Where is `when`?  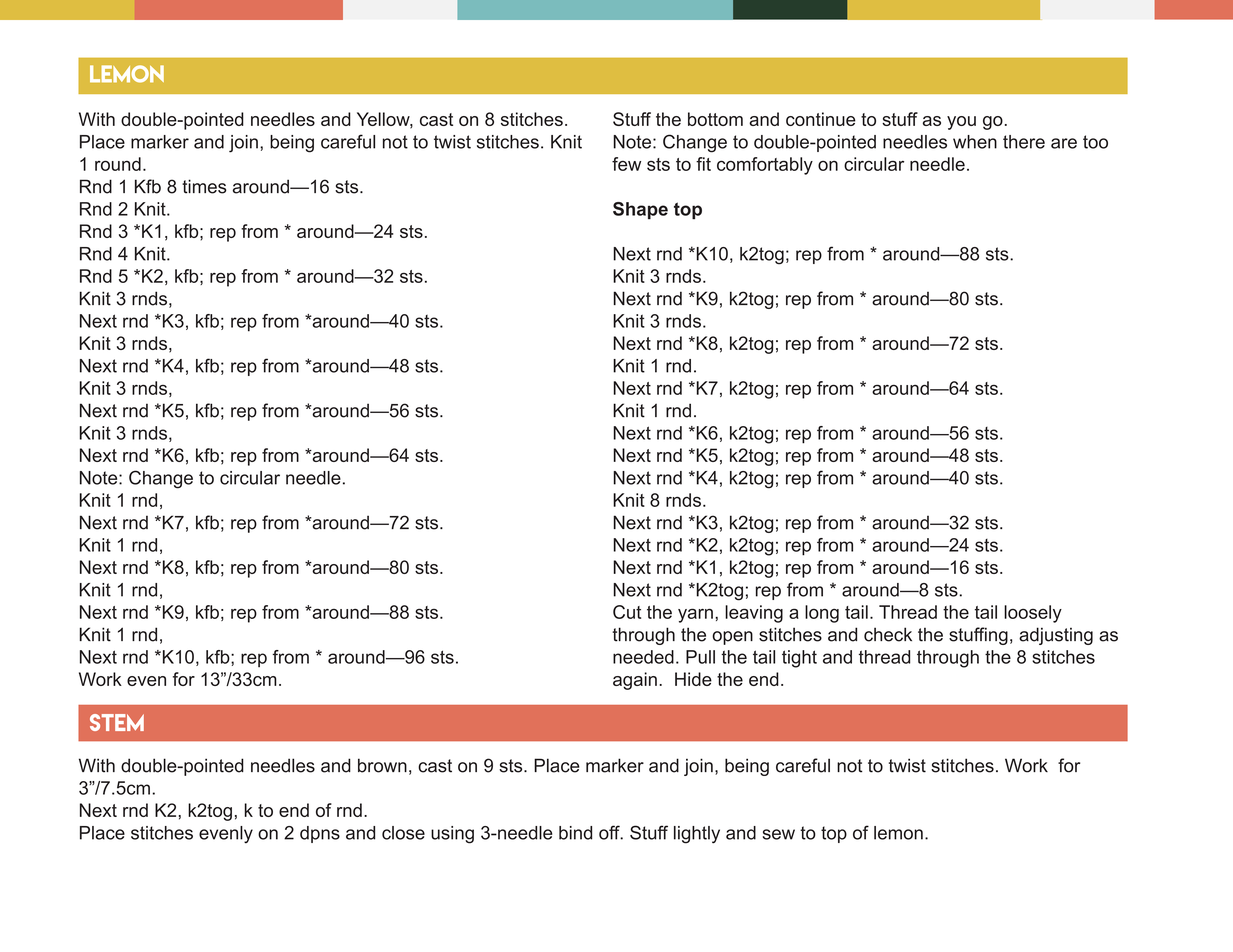 when is located at coordinates (975, 142).
